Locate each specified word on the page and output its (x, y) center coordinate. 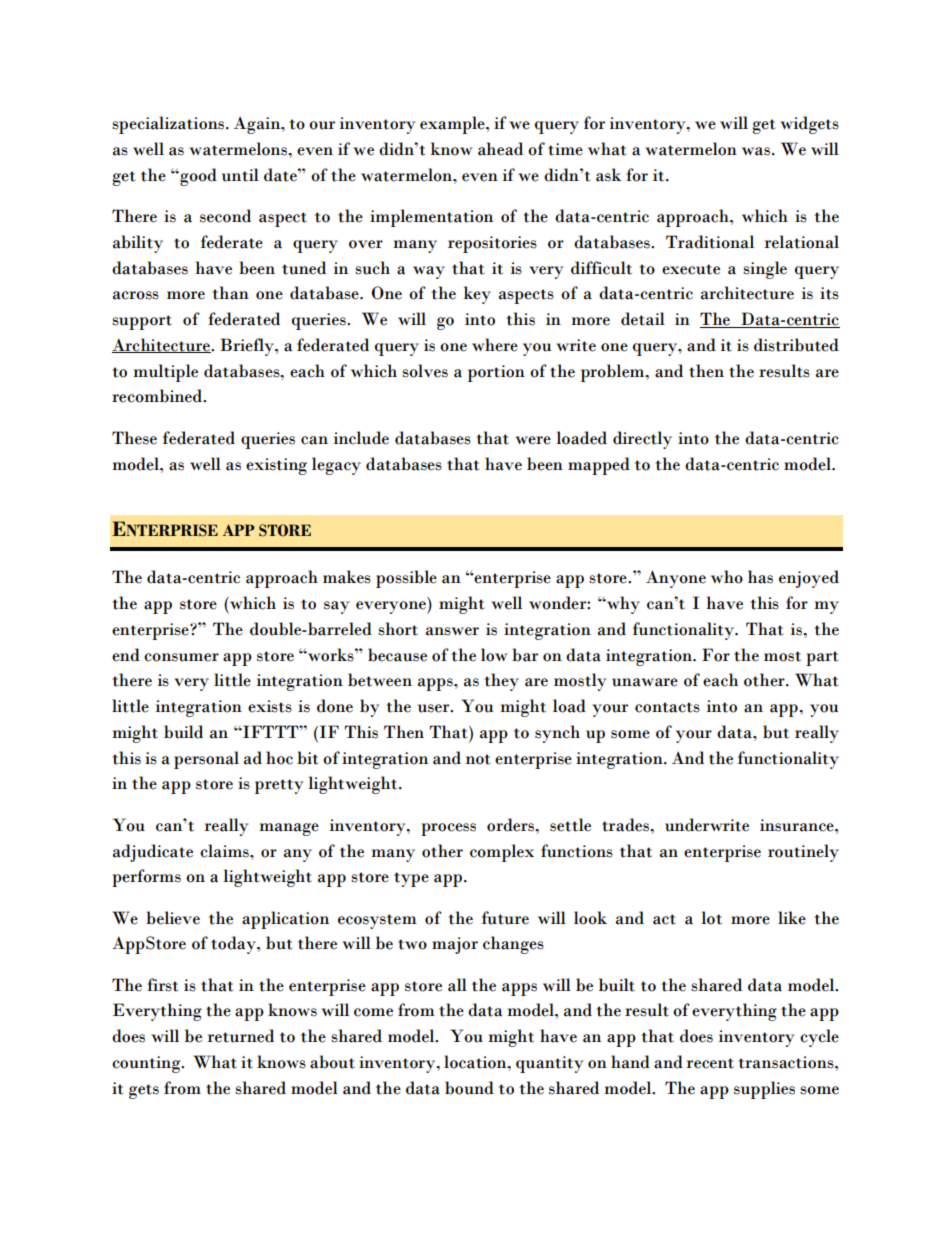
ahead (500, 149)
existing (276, 466)
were (533, 440)
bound (469, 1088)
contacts (667, 707)
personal (206, 760)
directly (642, 440)
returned (240, 1036)
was (756, 151)
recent (710, 1063)
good (197, 177)
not (478, 759)
